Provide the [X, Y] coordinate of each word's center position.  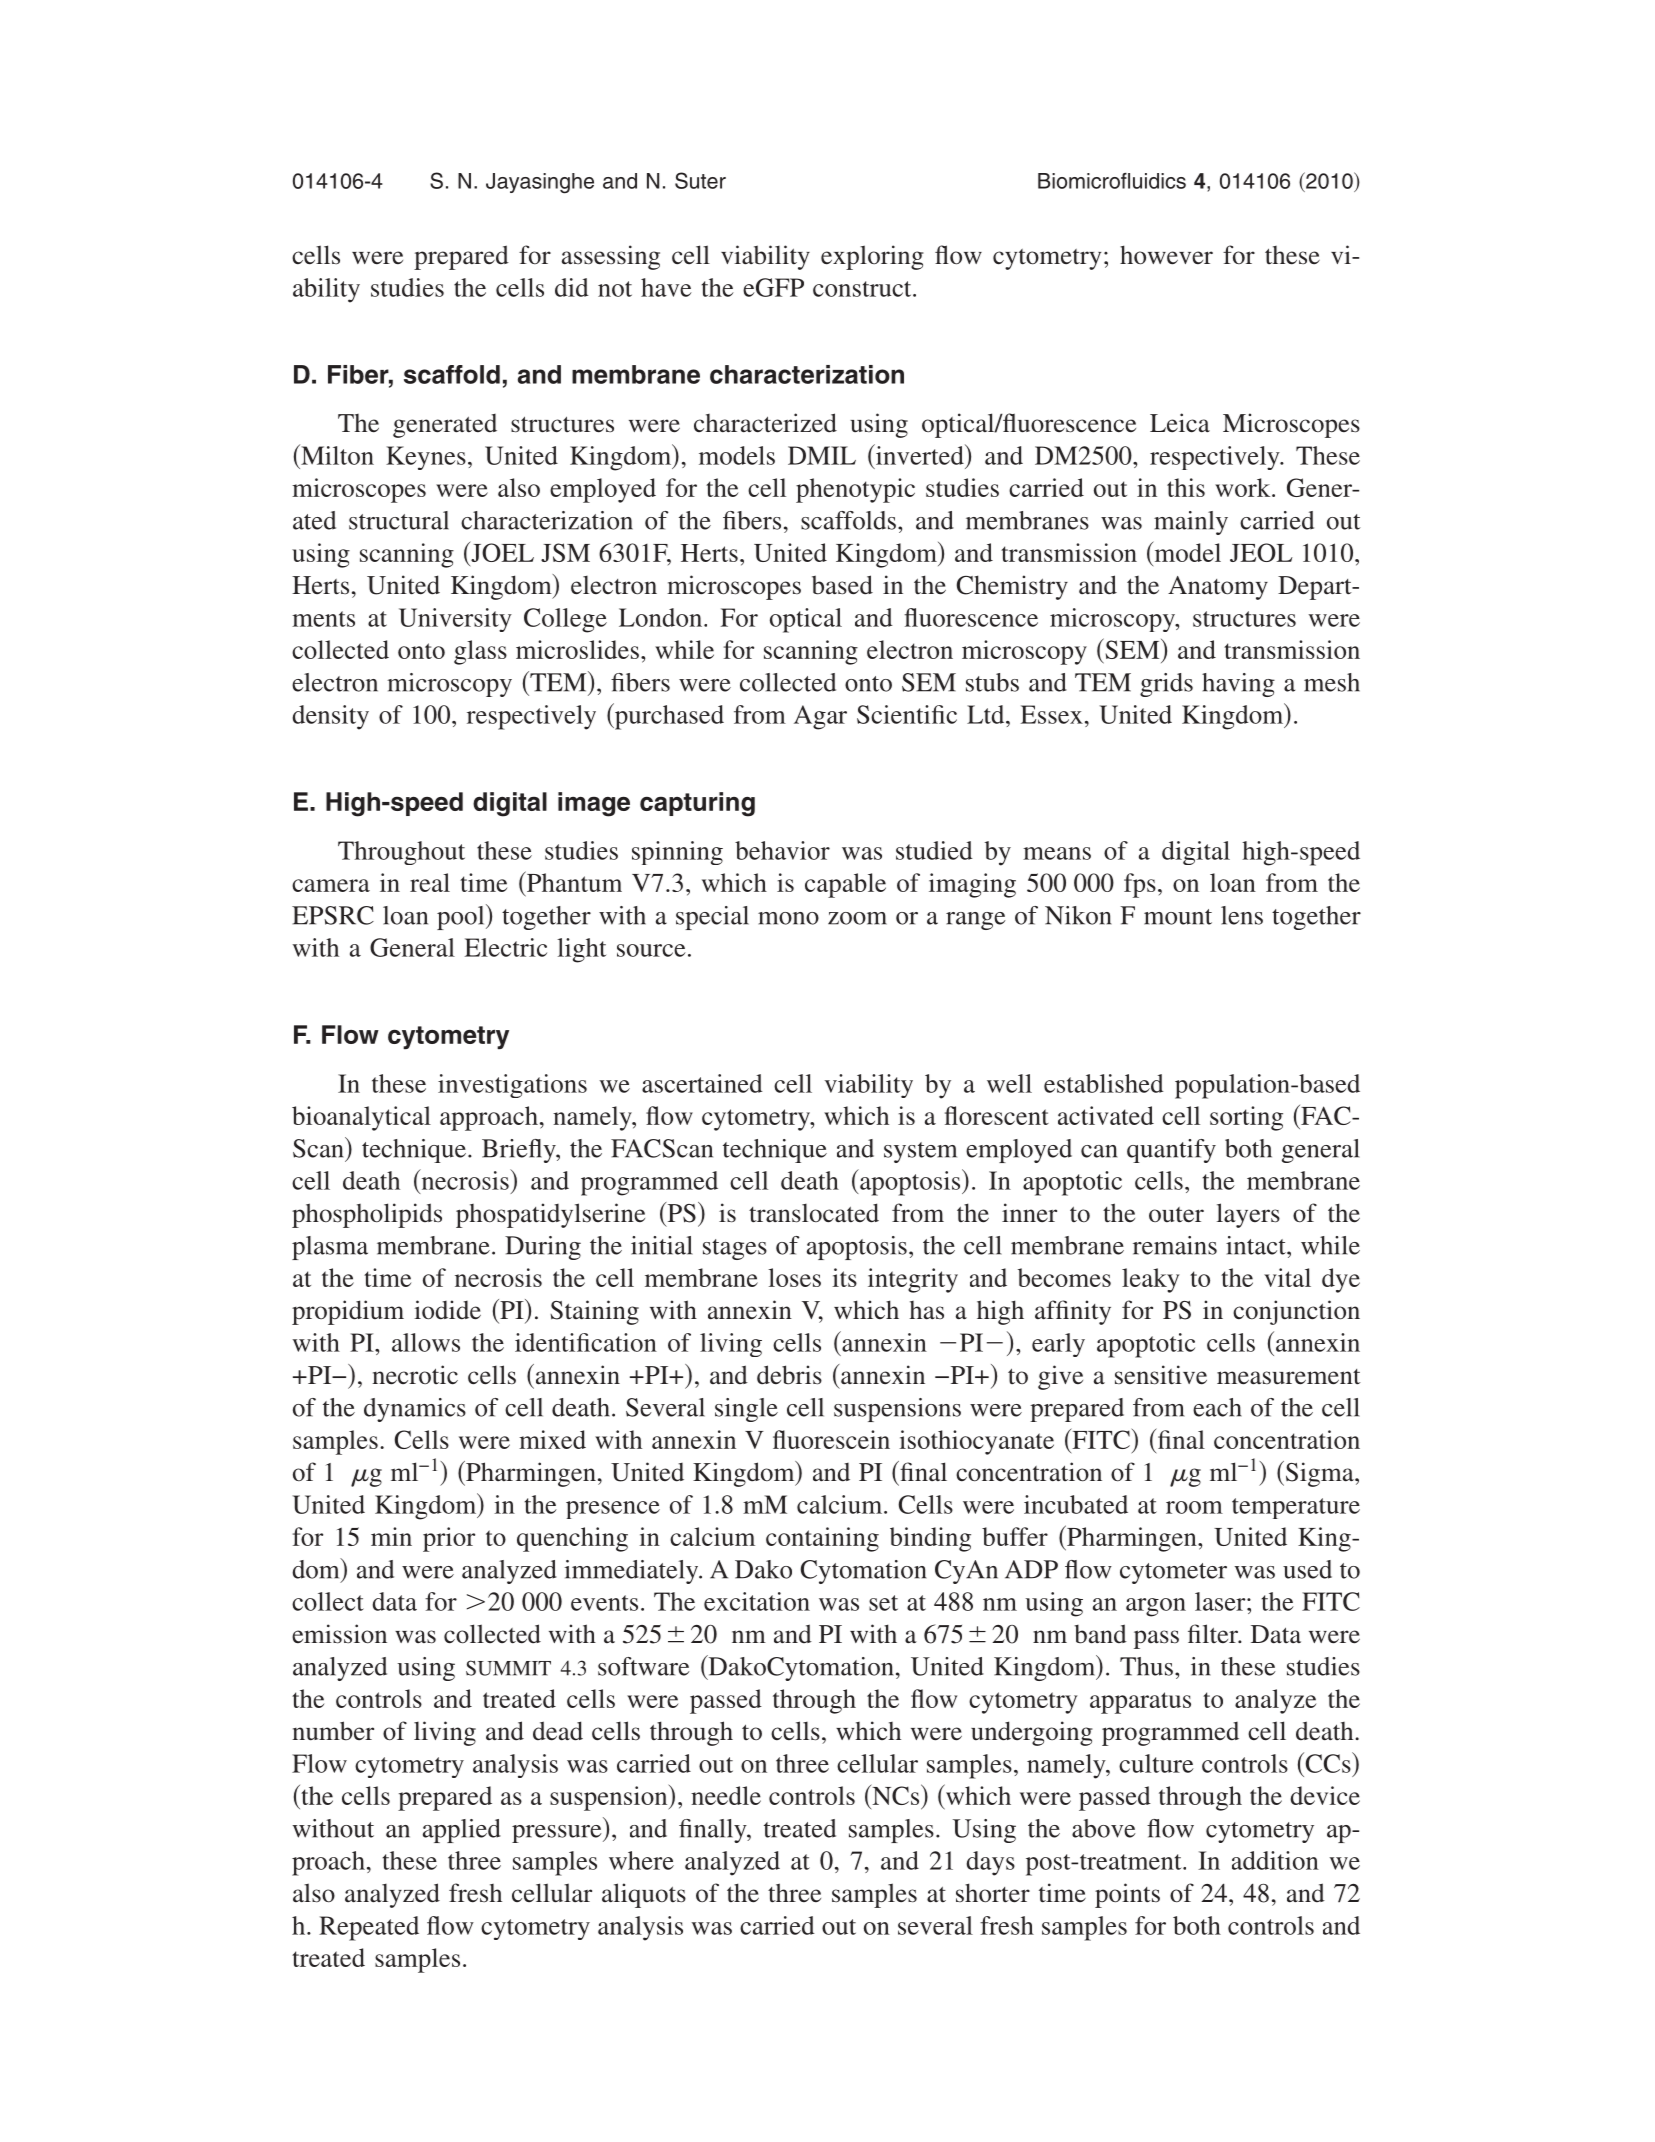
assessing [611, 257]
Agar [820, 717]
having [1238, 685]
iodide [447, 1310]
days [991, 1863]
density [331, 717]
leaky [1151, 1280]
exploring [872, 257]
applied [462, 1831]
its [844, 1277]
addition [1275, 1860]
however [1166, 255]
